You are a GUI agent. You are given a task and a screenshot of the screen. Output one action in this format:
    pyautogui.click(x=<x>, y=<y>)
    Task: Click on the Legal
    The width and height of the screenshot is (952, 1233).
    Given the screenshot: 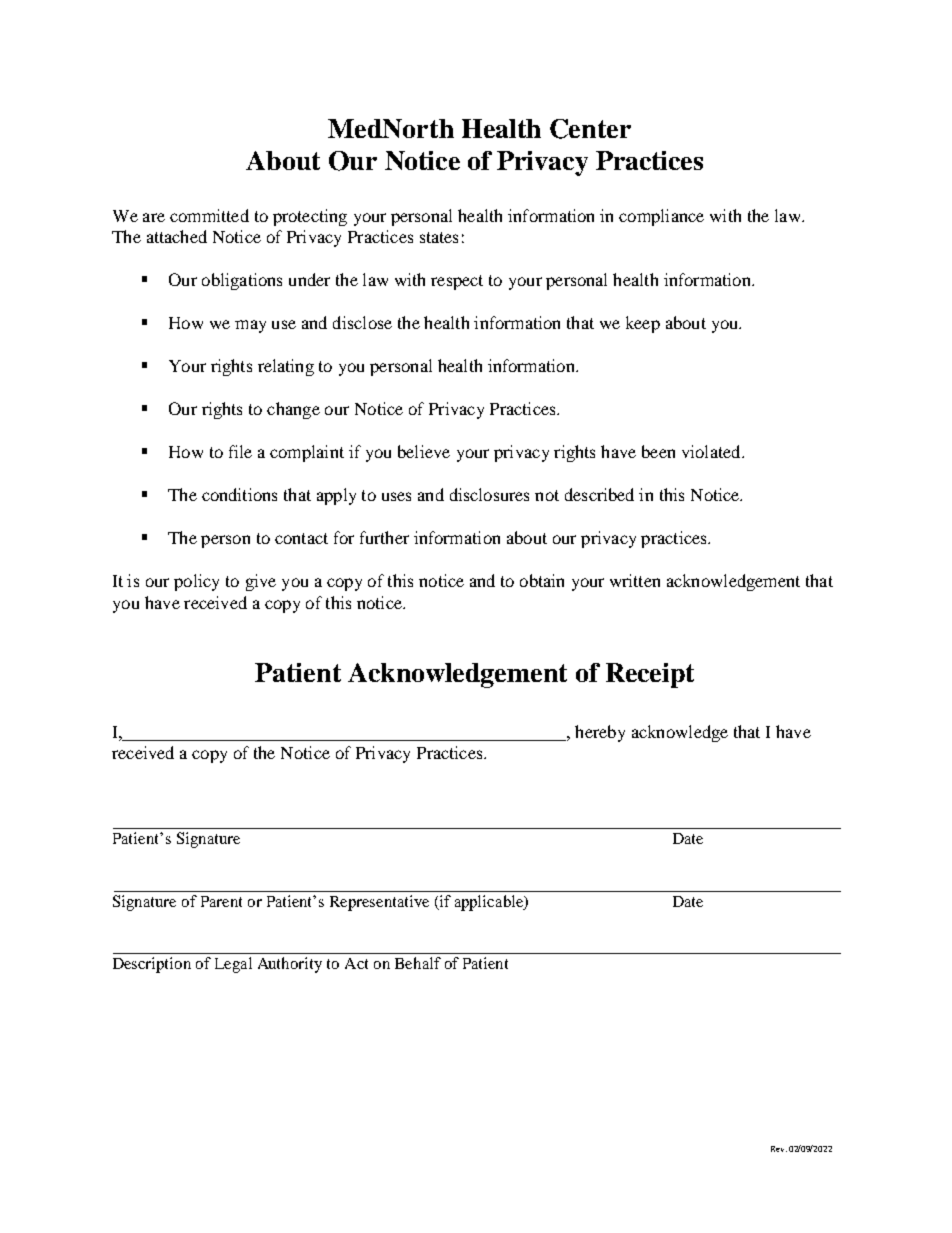 What is the action you would take?
    pyautogui.click(x=233, y=965)
